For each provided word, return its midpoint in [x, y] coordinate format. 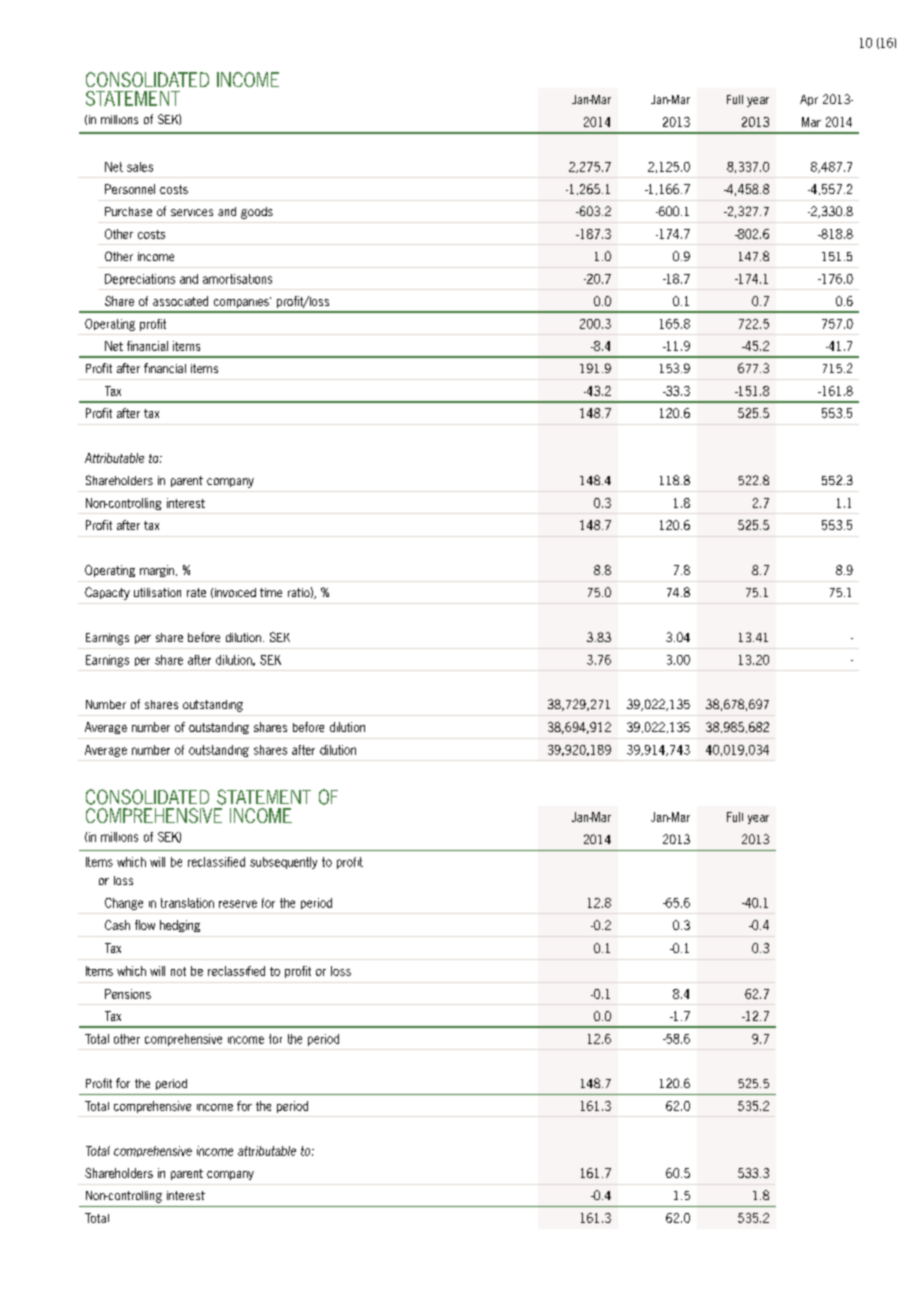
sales [140, 167]
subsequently [283, 863]
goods [257, 213]
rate [196, 592]
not [178, 971]
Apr [809, 100]
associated [180, 301]
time [271, 592]
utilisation [157, 592]
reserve [238, 904]
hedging [180, 926]
